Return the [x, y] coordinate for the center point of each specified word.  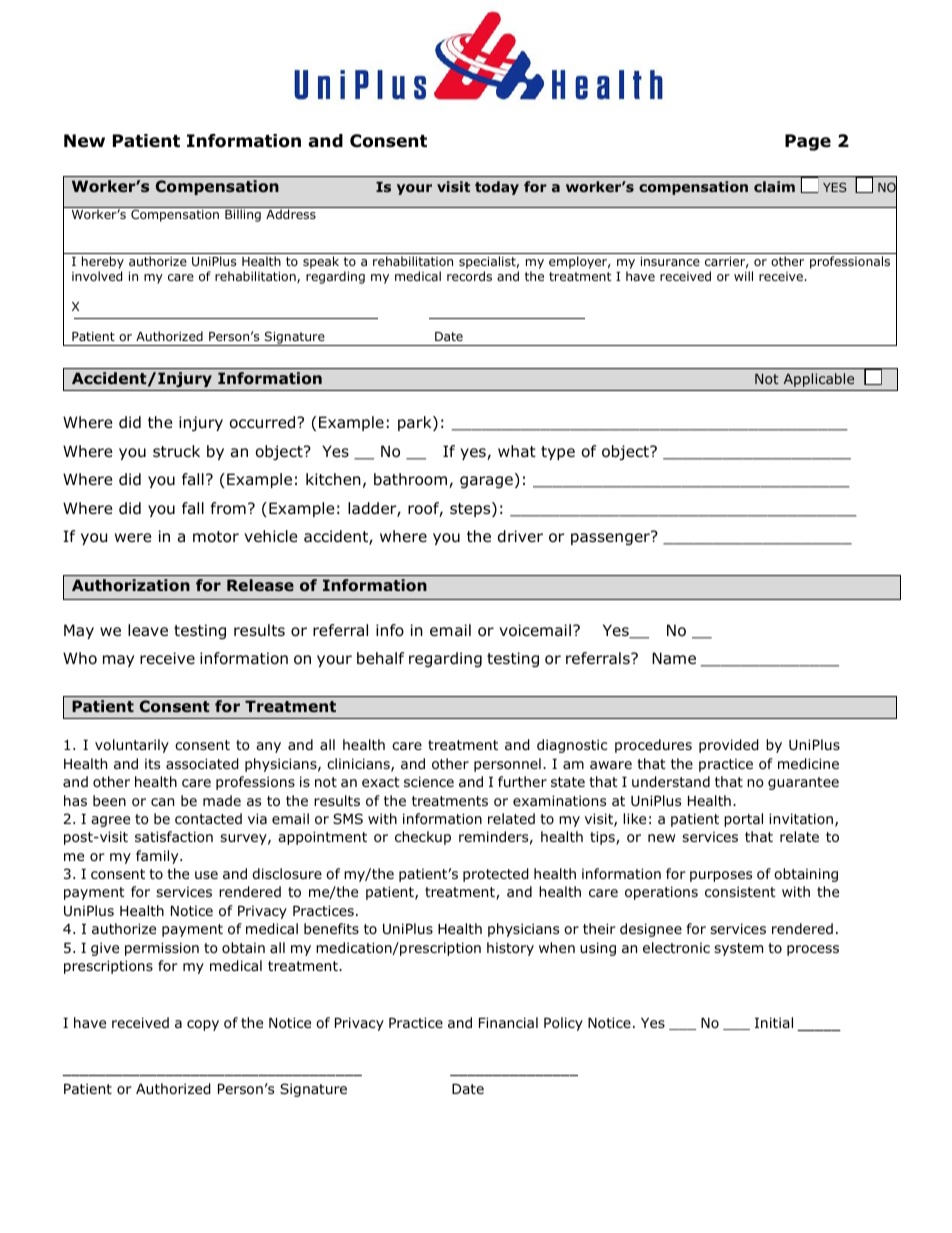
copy [203, 1025]
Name [674, 658]
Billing [243, 215]
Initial [774, 1022]
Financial [508, 1022]
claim [774, 186]
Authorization [131, 585]
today [497, 188]
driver [520, 536]
